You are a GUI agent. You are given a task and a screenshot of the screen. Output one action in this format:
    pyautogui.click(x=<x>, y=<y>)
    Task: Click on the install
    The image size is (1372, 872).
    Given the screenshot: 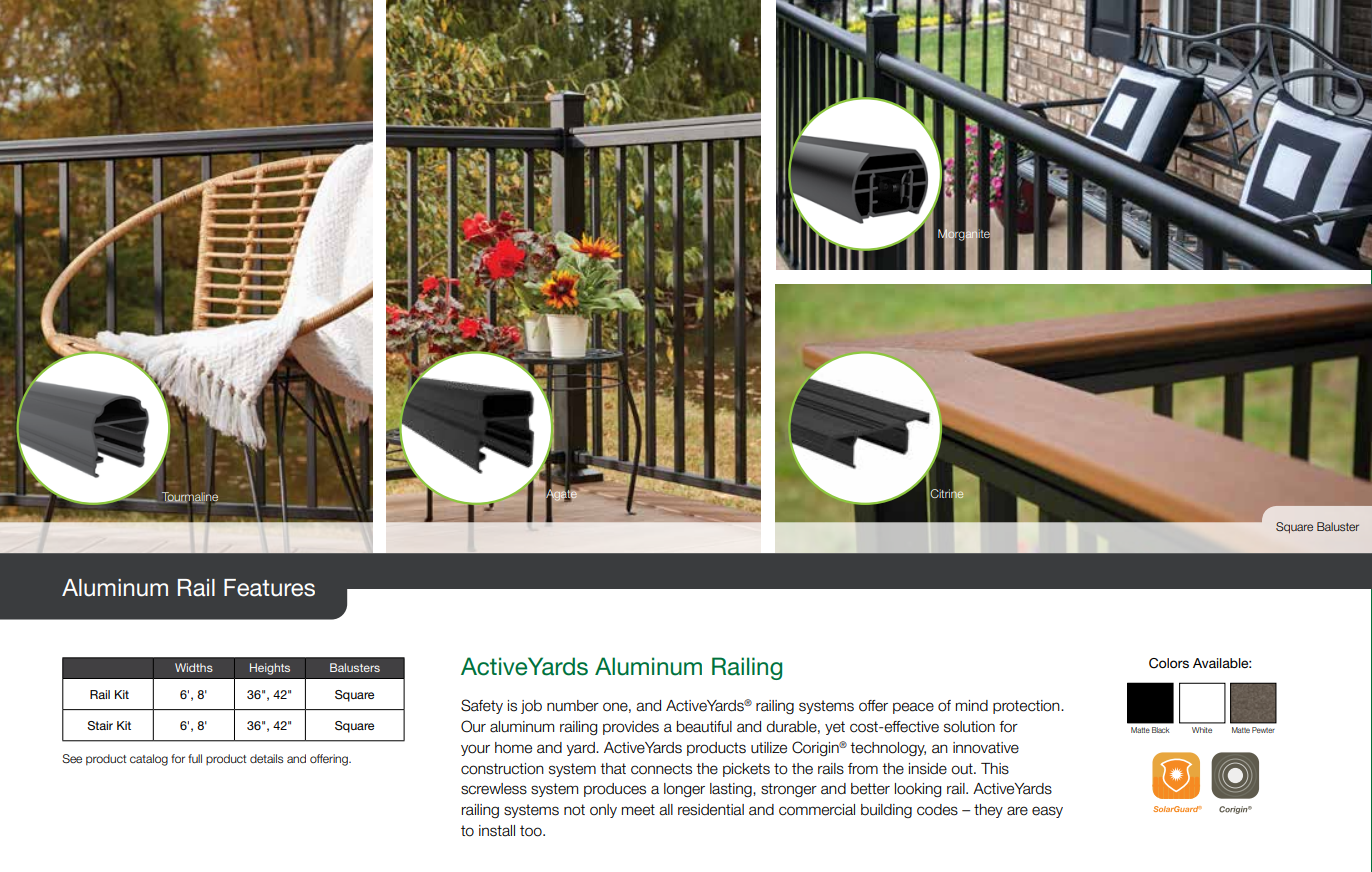 What is the action you would take?
    pyautogui.click(x=497, y=831)
